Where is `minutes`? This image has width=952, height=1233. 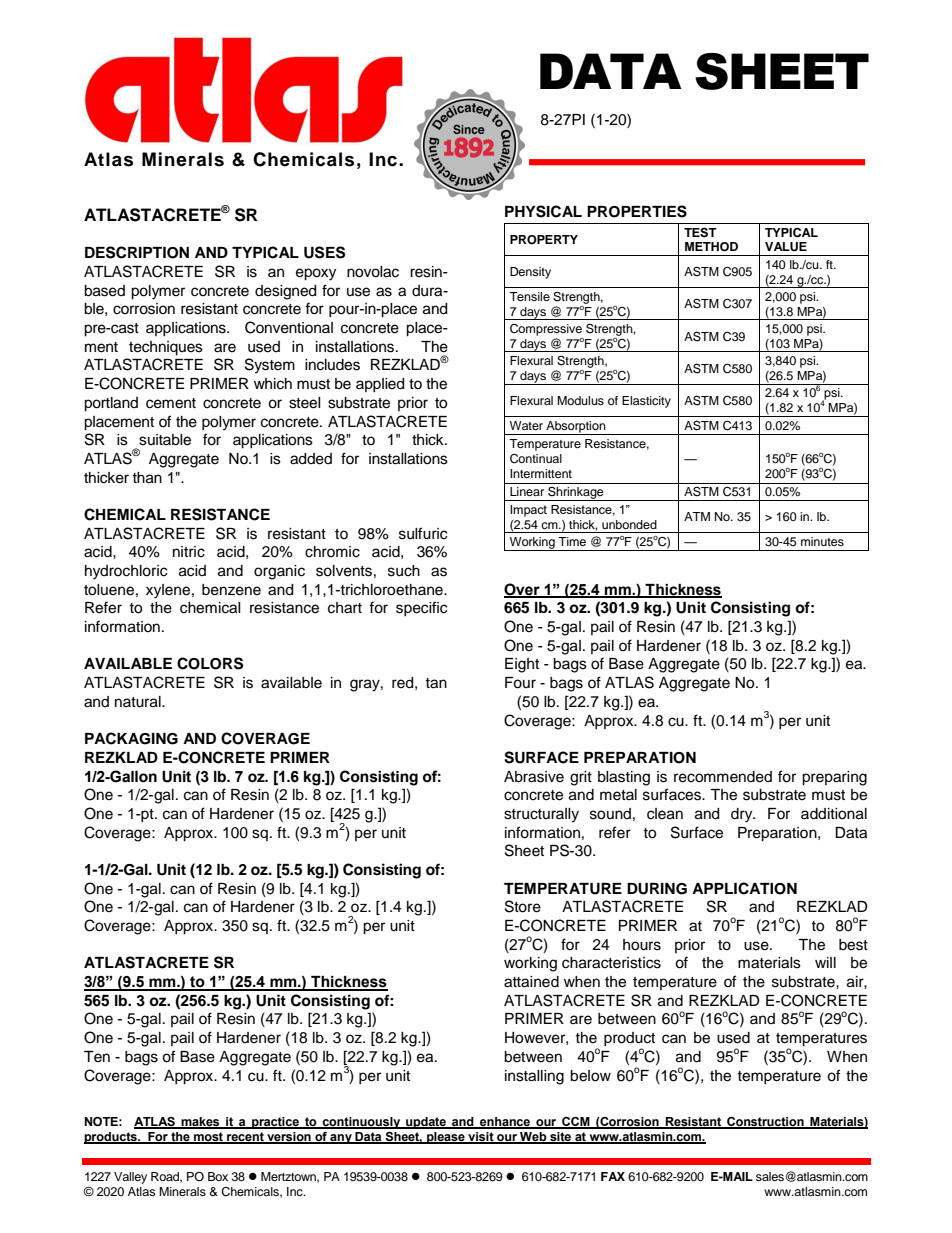
minutes is located at coordinates (822, 541).
